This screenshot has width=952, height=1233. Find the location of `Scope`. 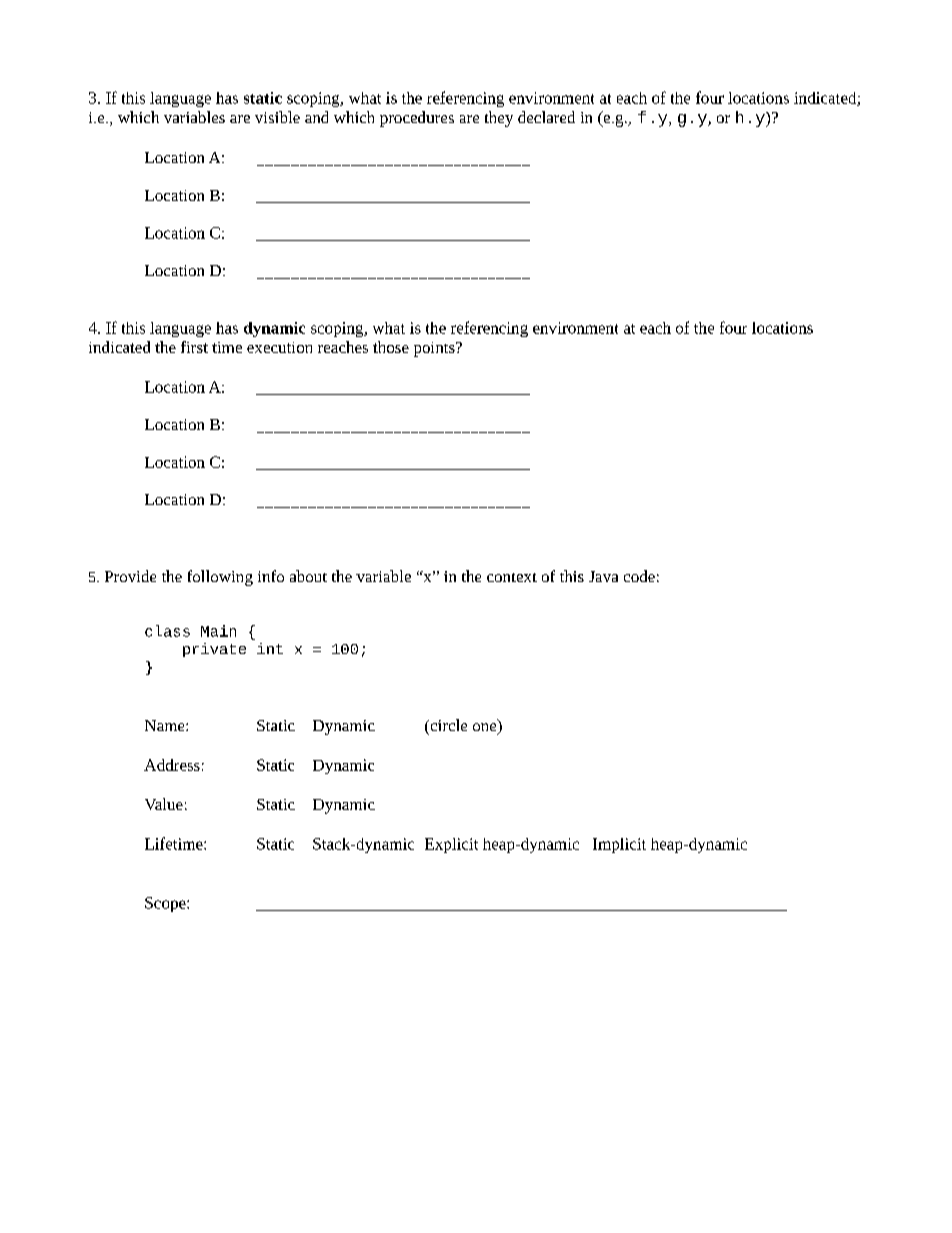

Scope is located at coordinates (166, 904).
